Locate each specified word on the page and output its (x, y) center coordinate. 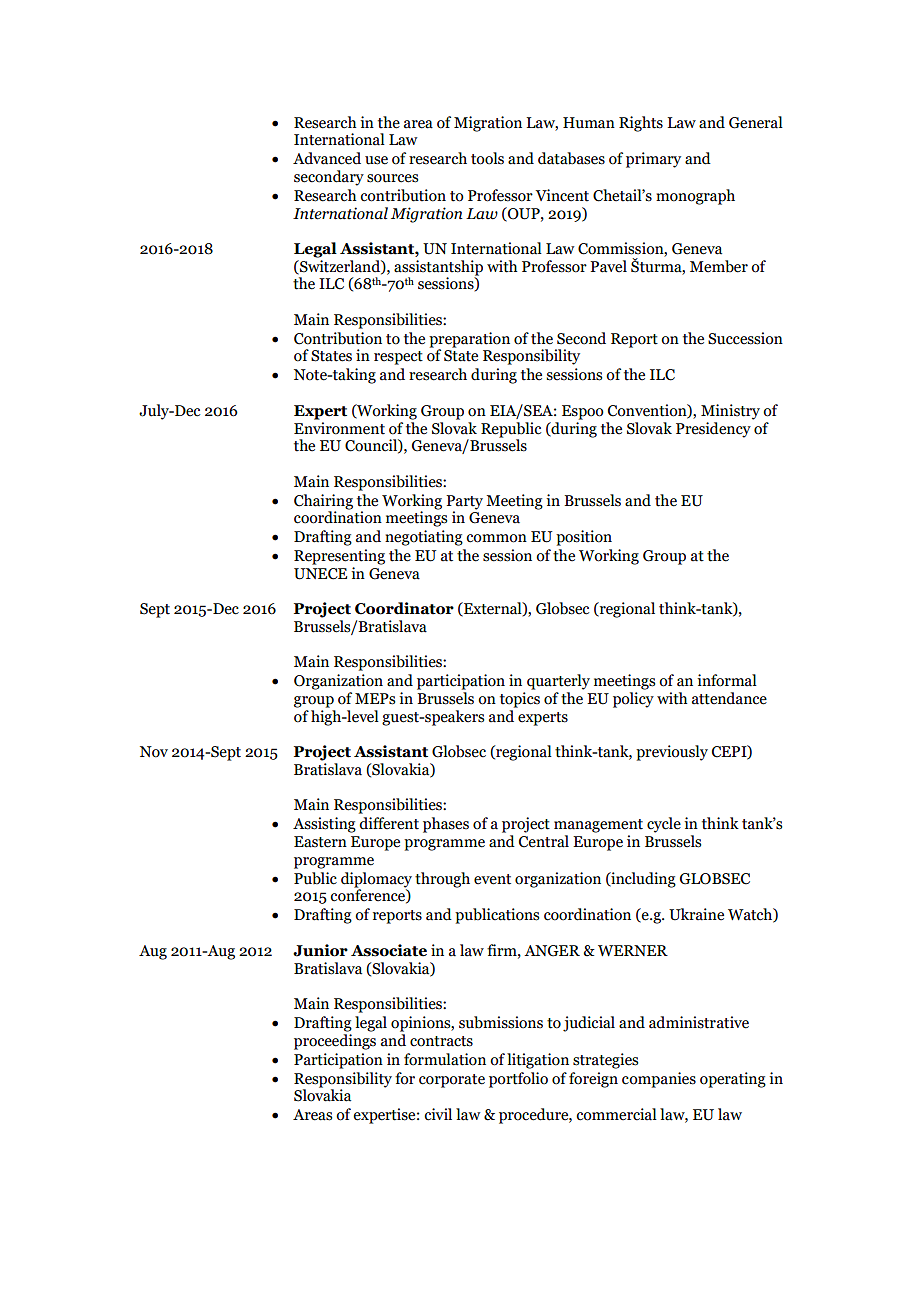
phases (446, 825)
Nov (154, 752)
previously (672, 753)
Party (464, 502)
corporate (452, 1081)
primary (653, 160)
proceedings (335, 1040)
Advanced (327, 158)
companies (659, 1080)
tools (487, 158)
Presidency (714, 428)
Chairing (323, 502)
